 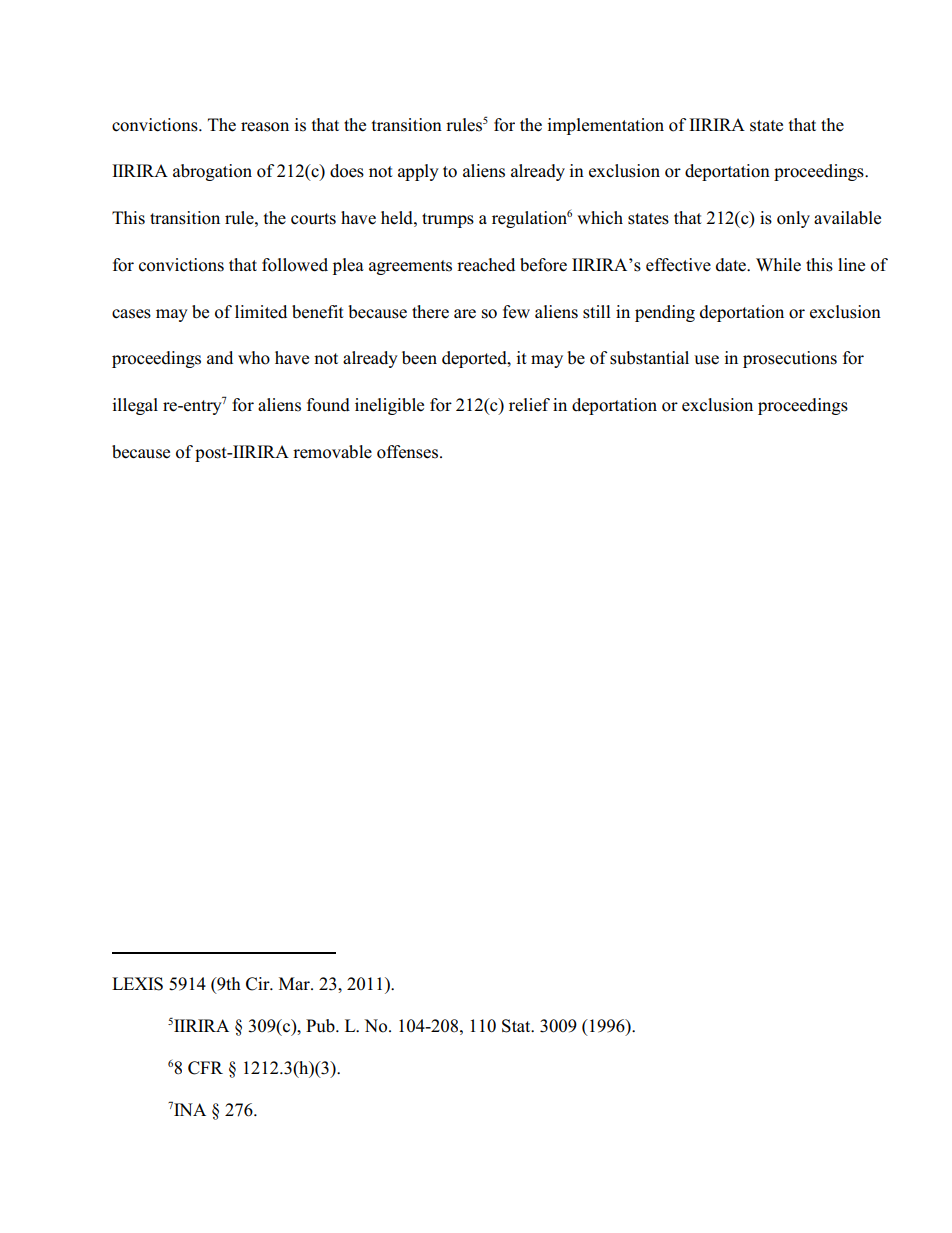 What do you see at coordinates (295, 983) in the screenshot?
I see `Mar` at bounding box center [295, 983].
